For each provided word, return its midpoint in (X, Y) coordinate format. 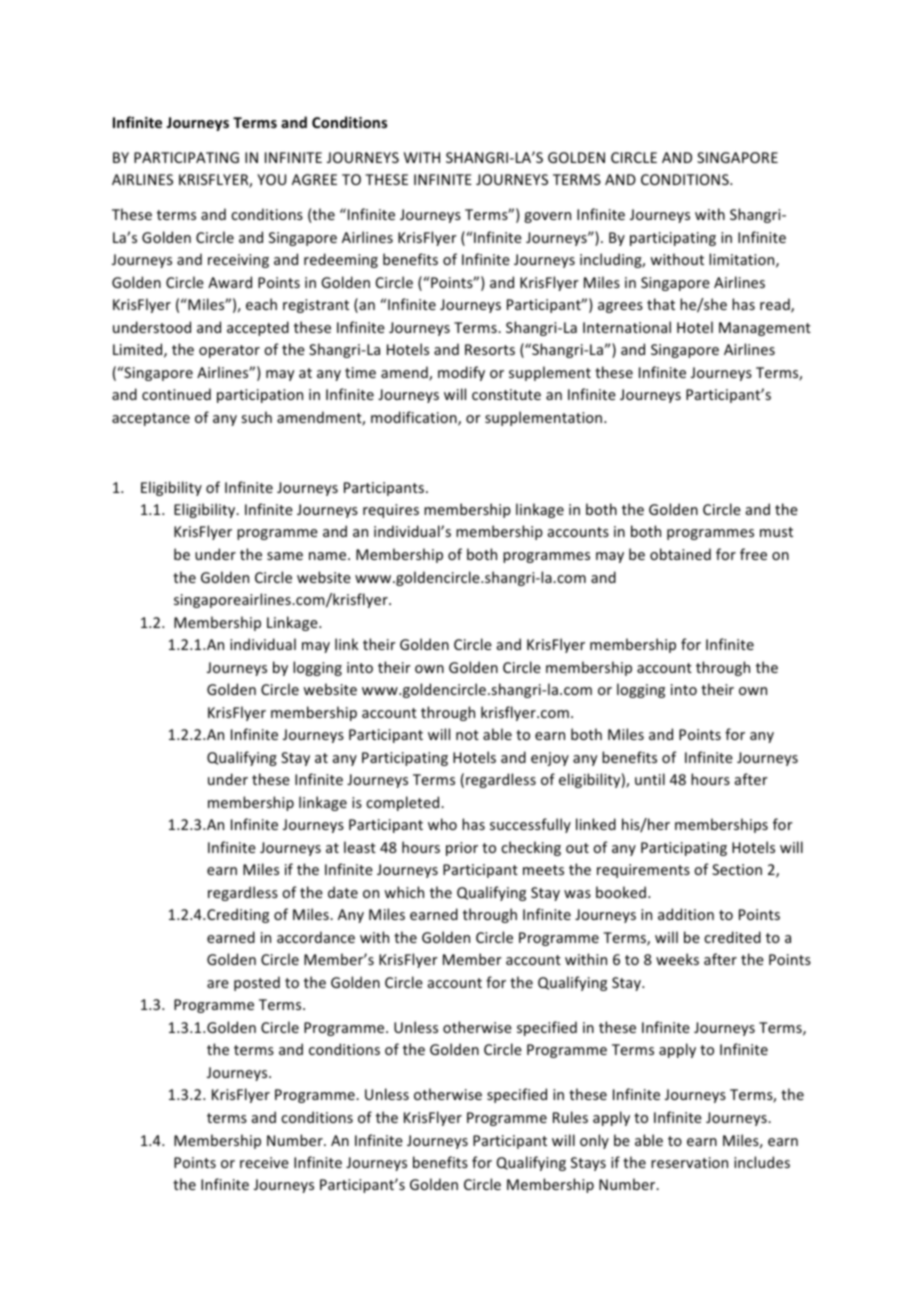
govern (547, 217)
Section (737, 869)
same (285, 556)
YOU (271, 179)
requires (391, 511)
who (442, 824)
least (360, 847)
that (661, 304)
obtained (680, 554)
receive (264, 1162)
